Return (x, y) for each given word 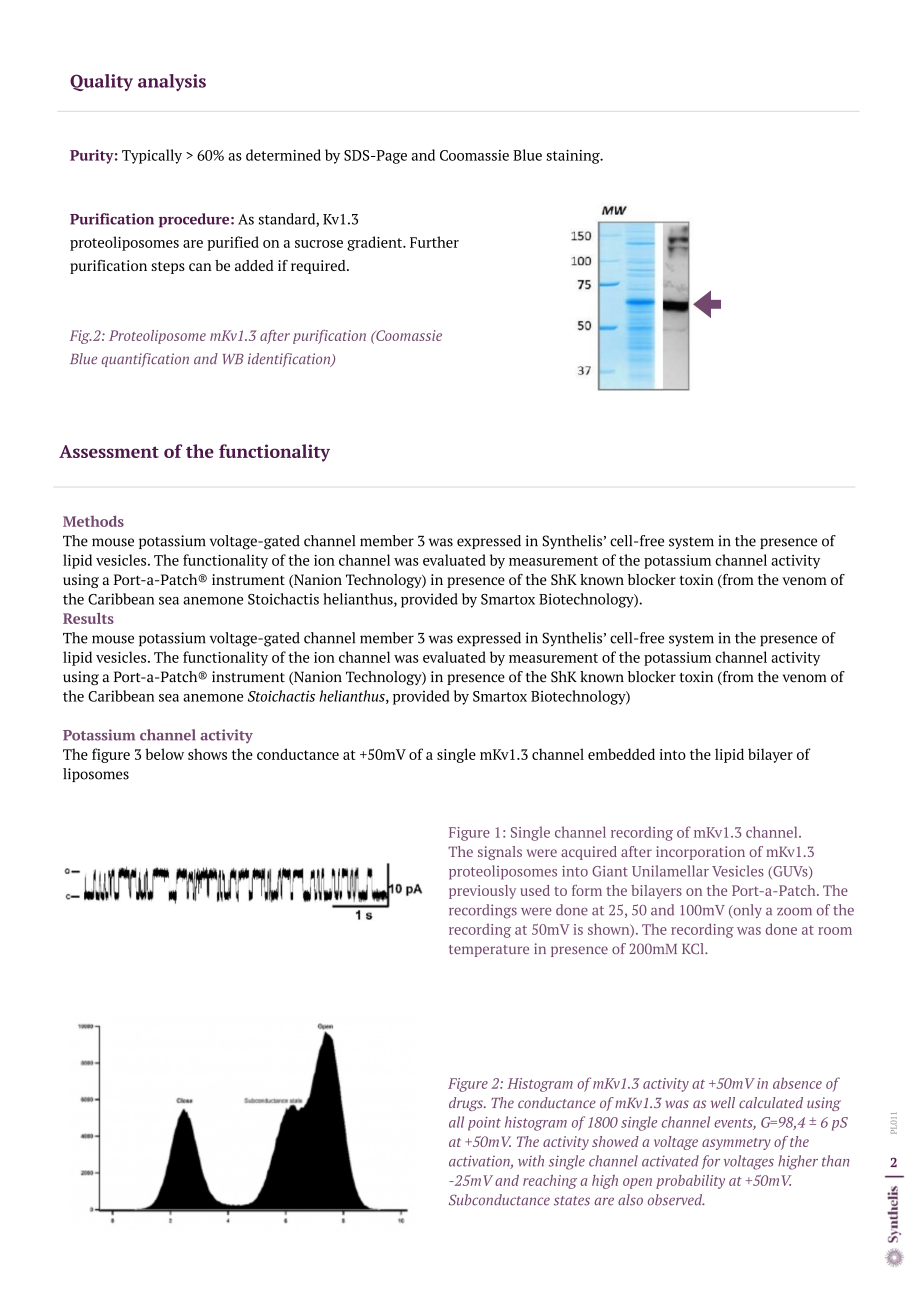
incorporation (700, 853)
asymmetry (736, 1144)
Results (88, 618)
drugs (467, 1104)
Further (434, 242)
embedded (621, 754)
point (484, 1124)
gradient (376, 243)
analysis (172, 82)
